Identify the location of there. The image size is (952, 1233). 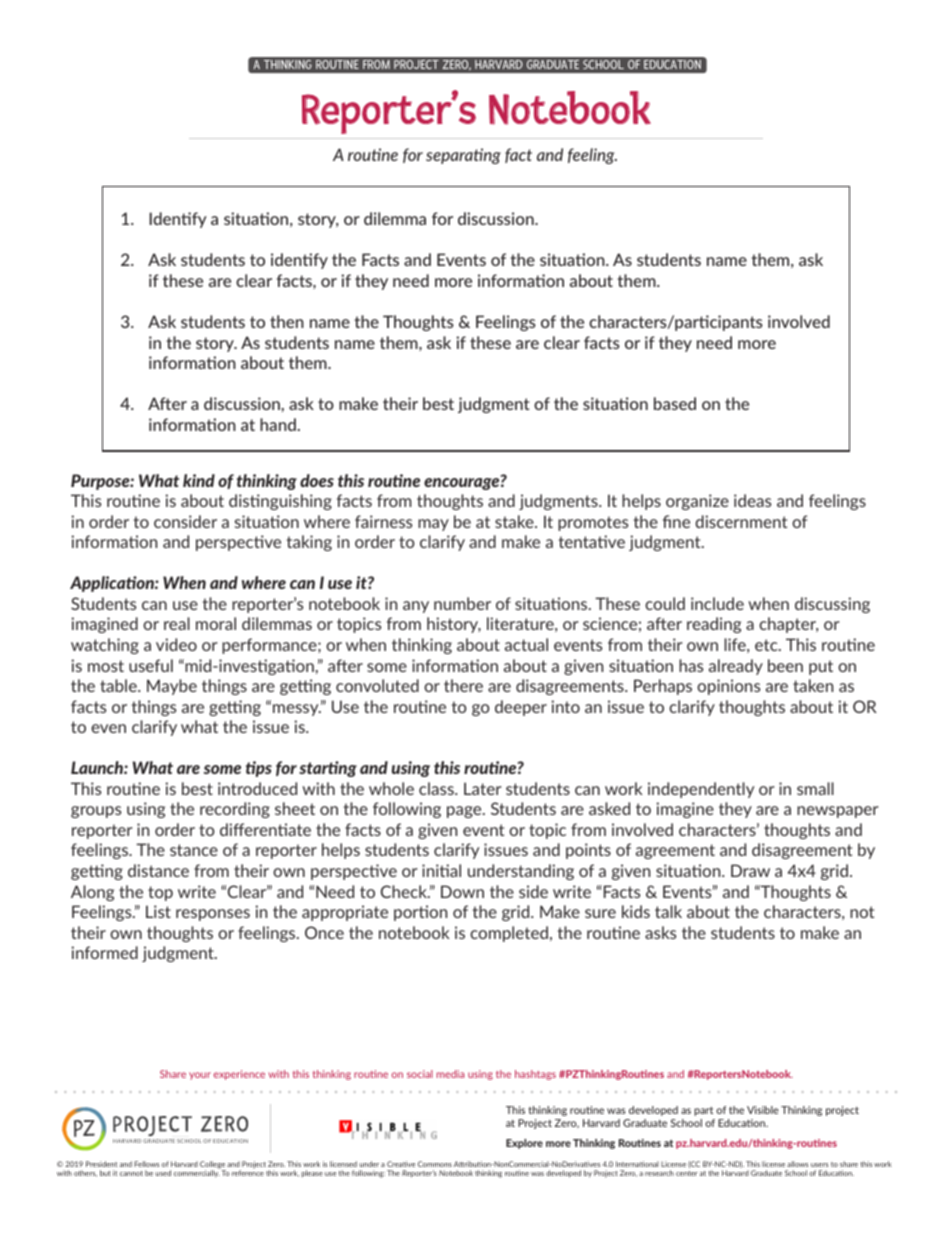
(463, 685).
